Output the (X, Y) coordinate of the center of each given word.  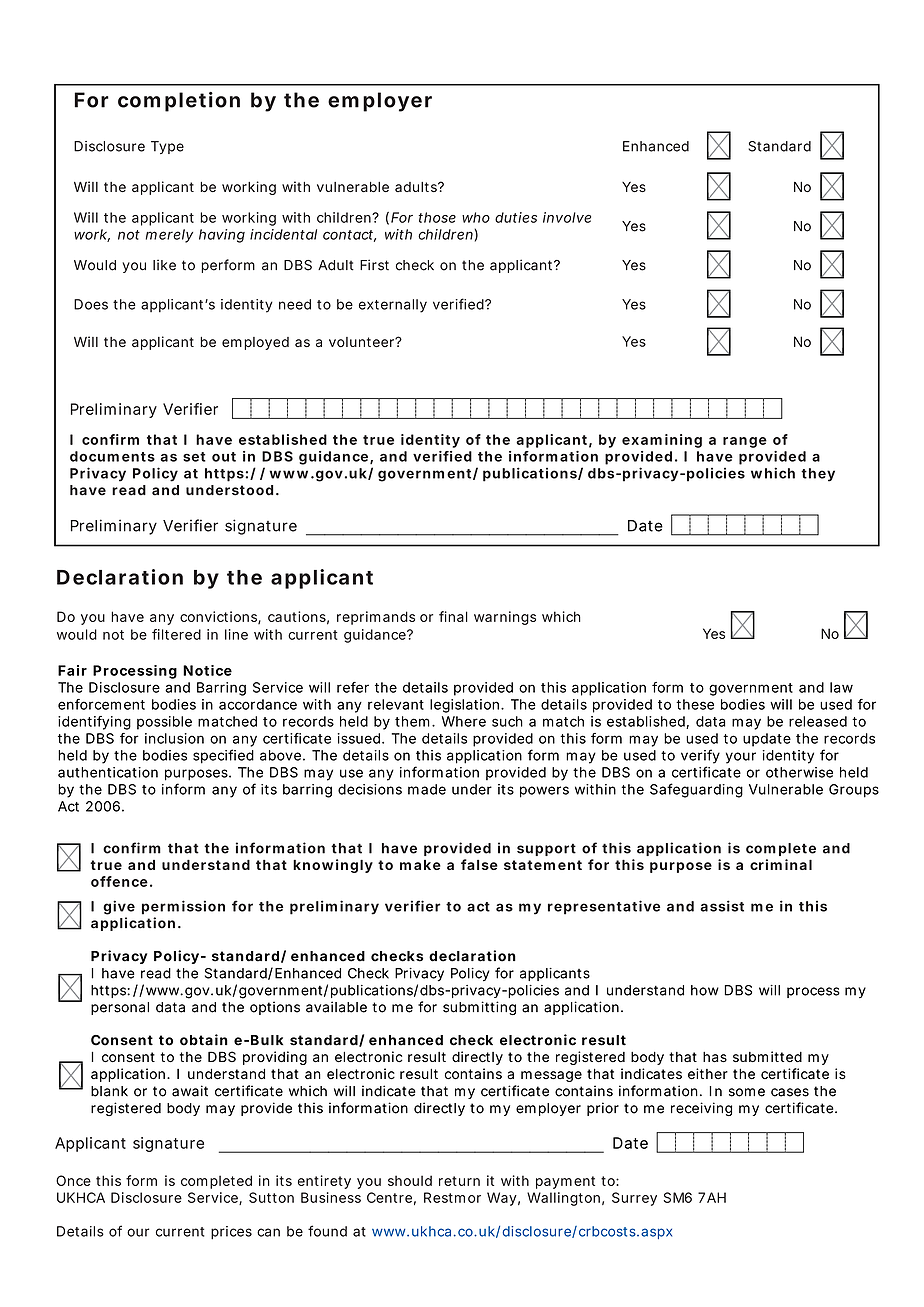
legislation (466, 706)
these (695, 704)
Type (167, 147)
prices (231, 1233)
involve (567, 217)
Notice (207, 670)
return (459, 1181)
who (476, 217)
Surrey (634, 1199)
